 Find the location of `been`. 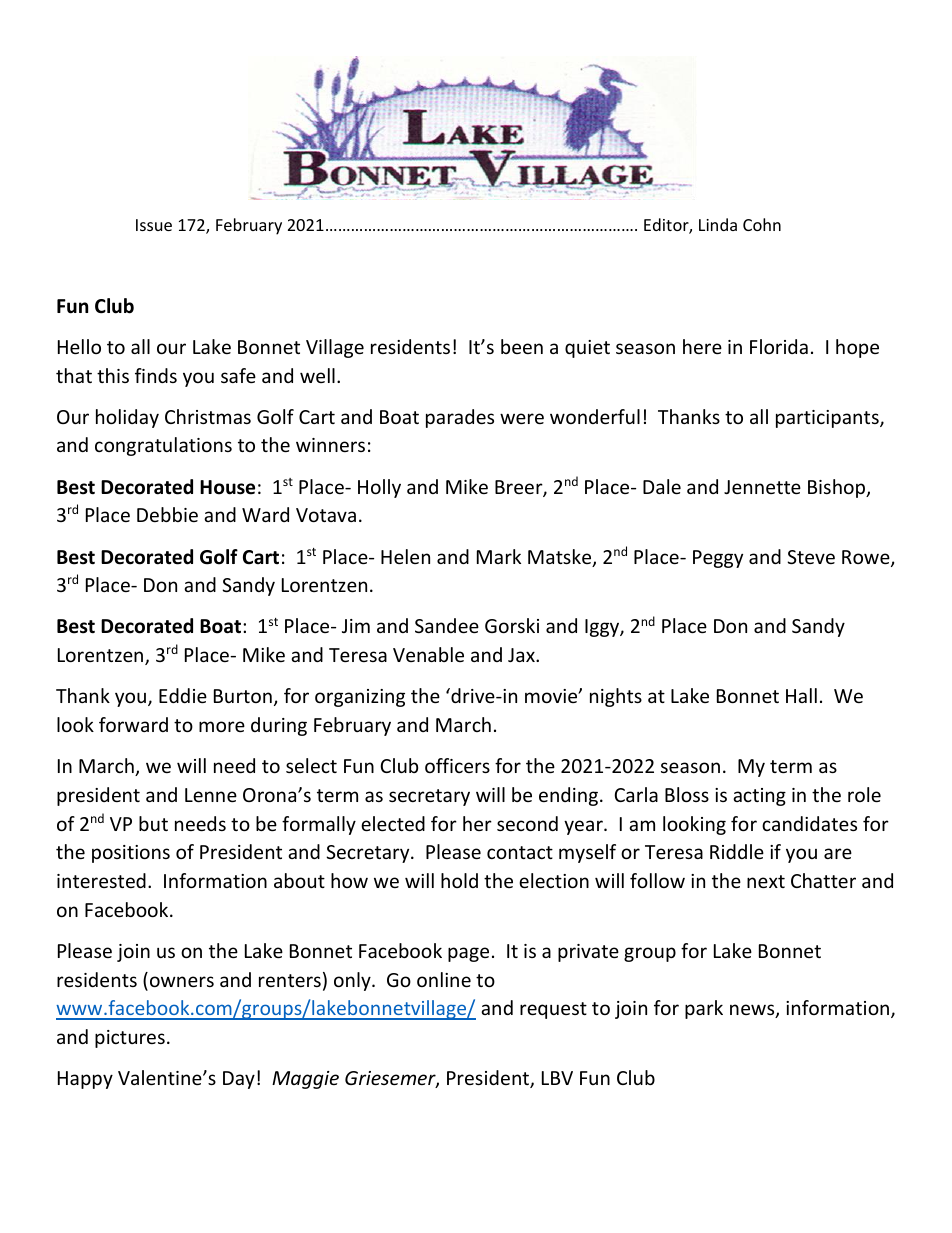

been is located at coordinates (522, 346).
